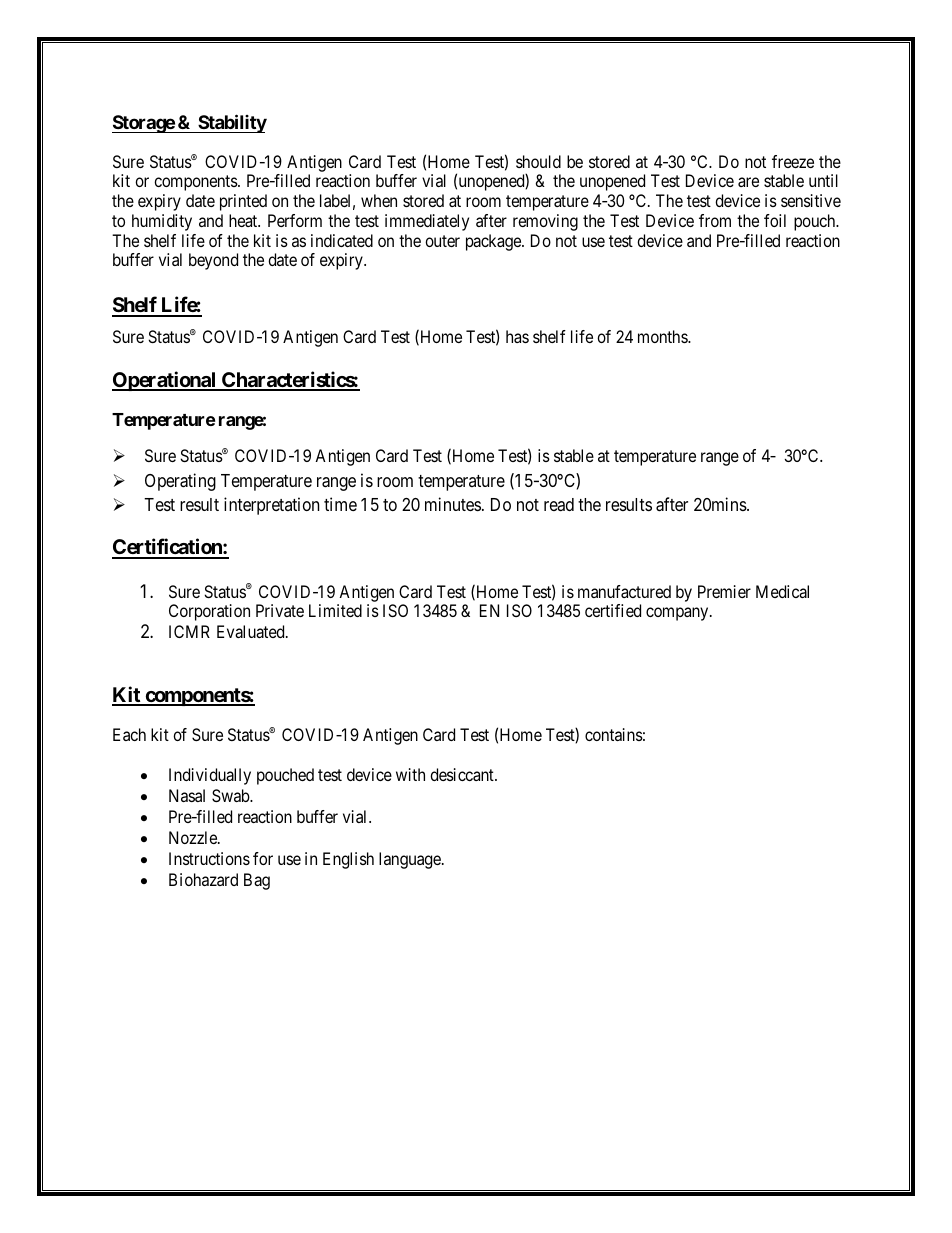  What do you see at coordinates (538, 161) in the page?
I see `should` at bounding box center [538, 161].
